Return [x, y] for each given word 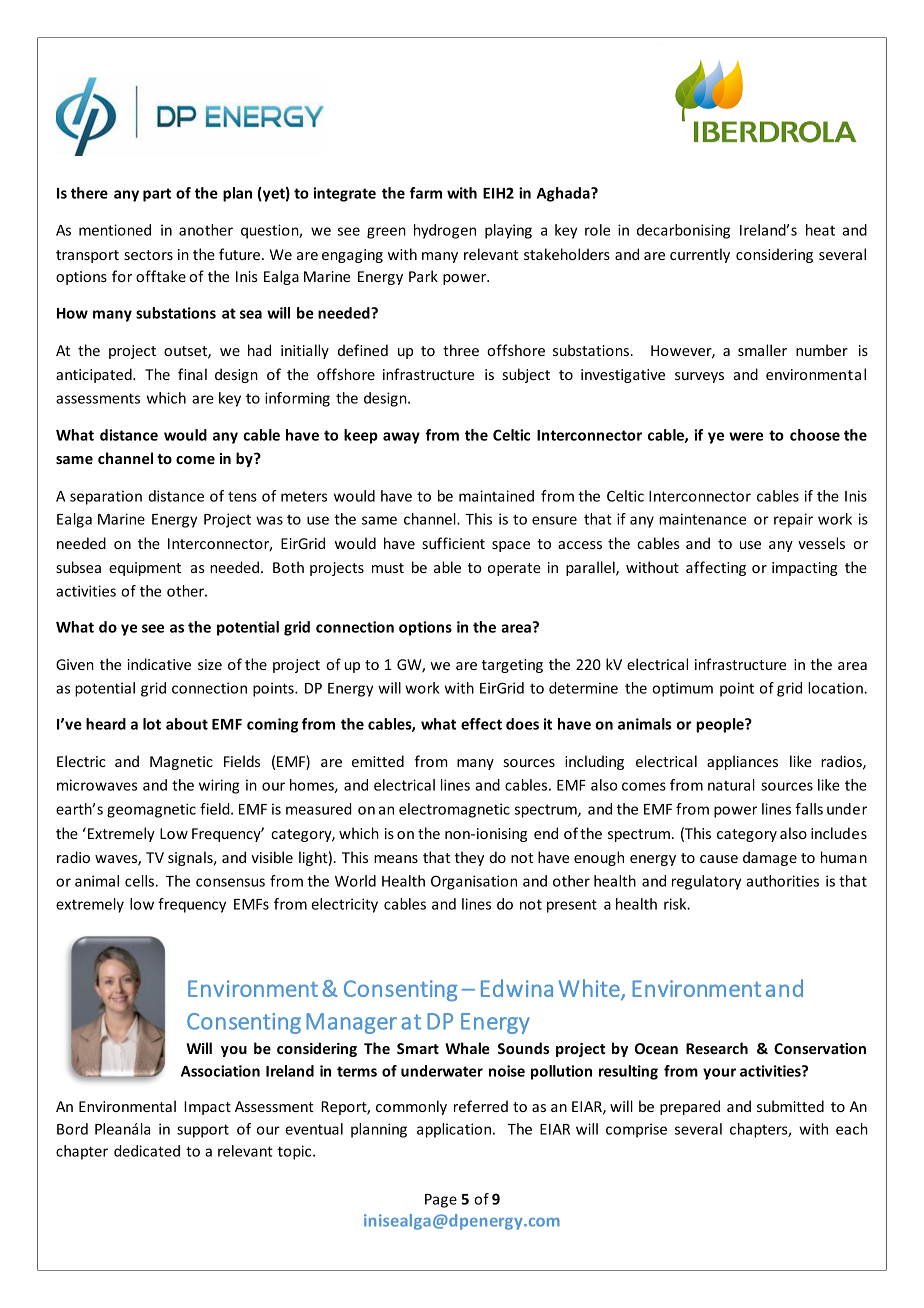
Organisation [474, 882]
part [157, 195]
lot [152, 724]
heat [820, 230]
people [721, 725]
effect [481, 724]
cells [139, 881]
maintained [496, 496]
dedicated [147, 1151]
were [746, 436]
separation [106, 497]
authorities [782, 881]
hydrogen [445, 231]
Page [441, 1201]
